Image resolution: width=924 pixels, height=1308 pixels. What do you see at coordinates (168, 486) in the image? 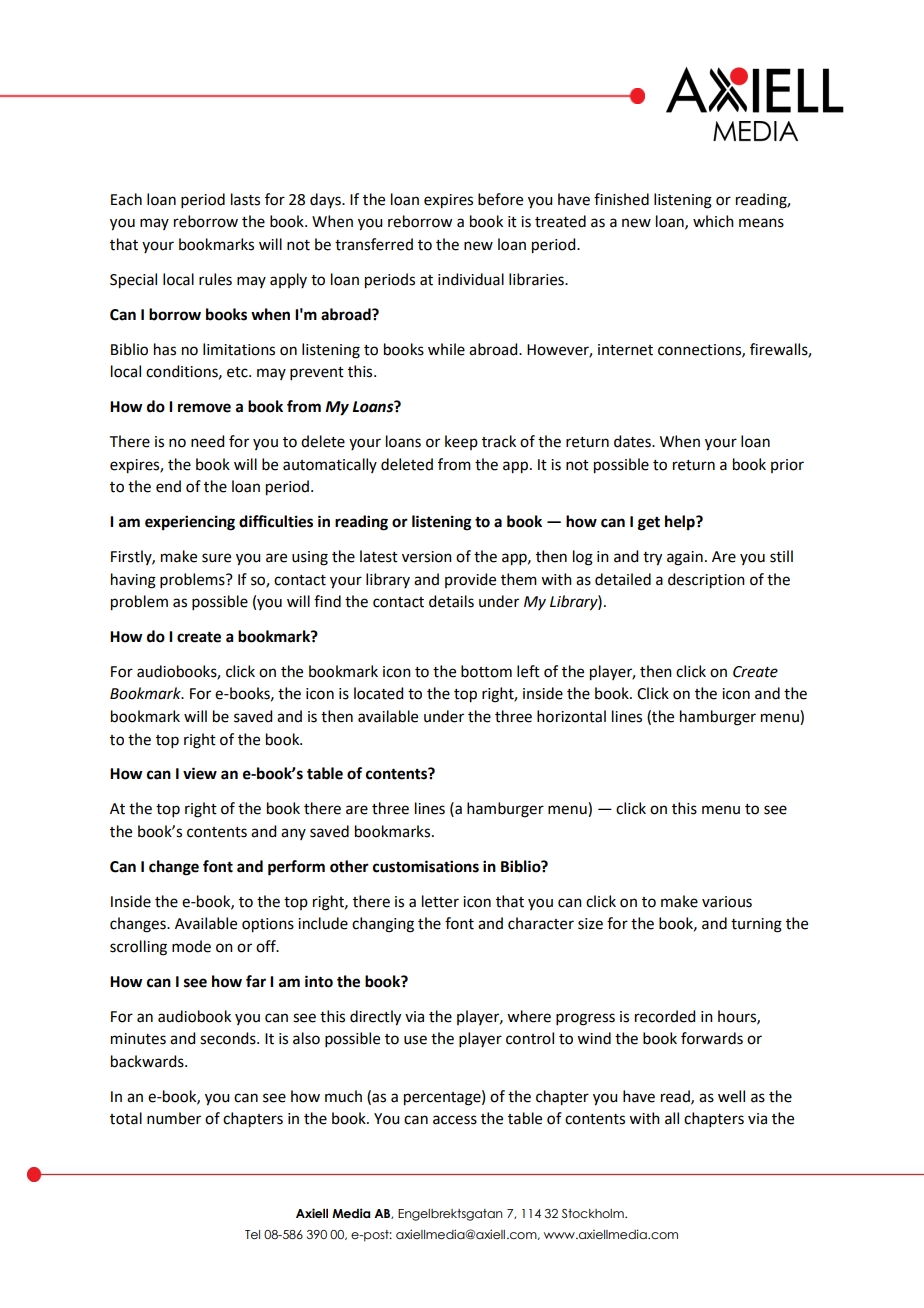
I see `end` at bounding box center [168, 486].
